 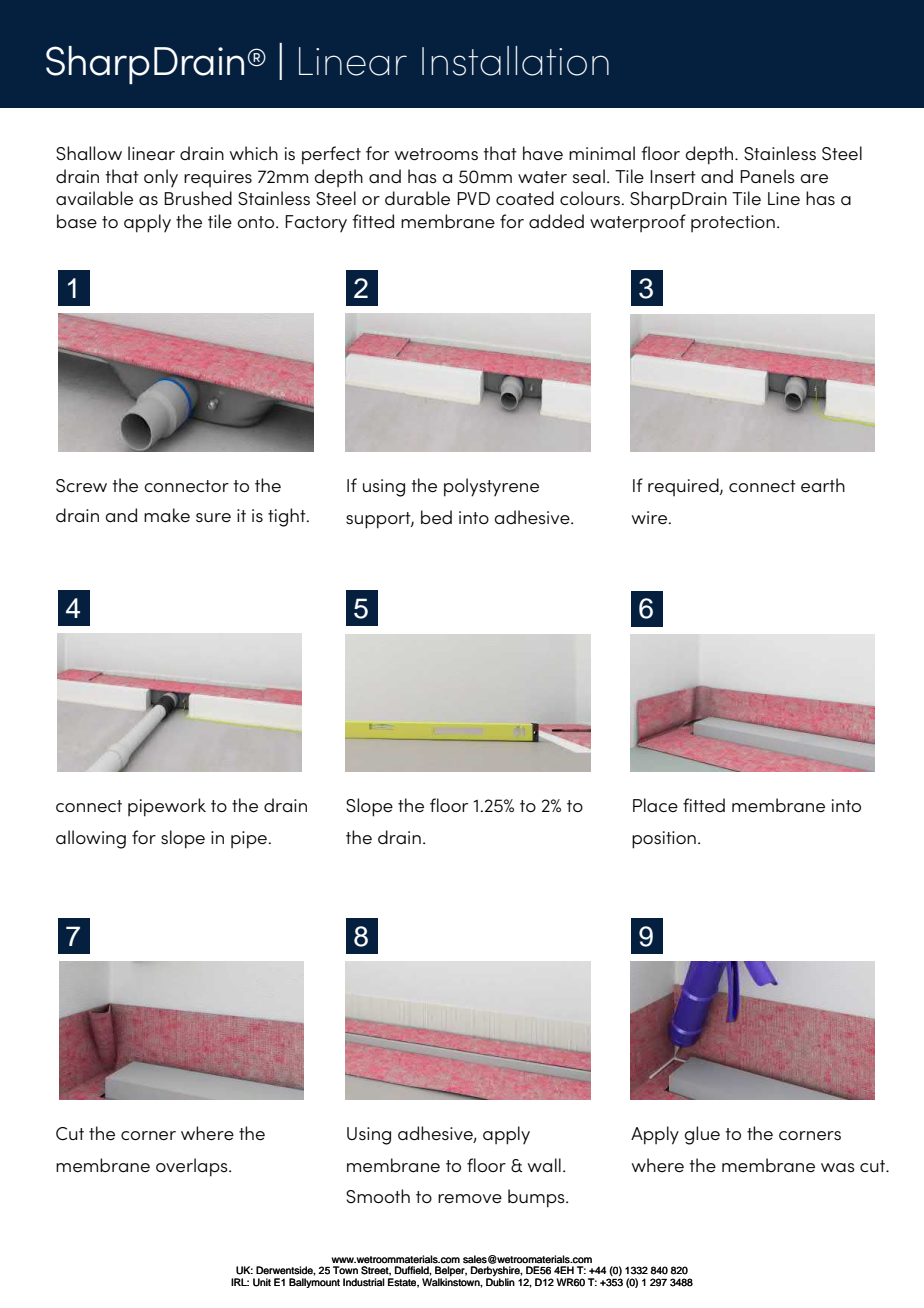 I want to click on polystyrene, so click(x=491, y=487).
